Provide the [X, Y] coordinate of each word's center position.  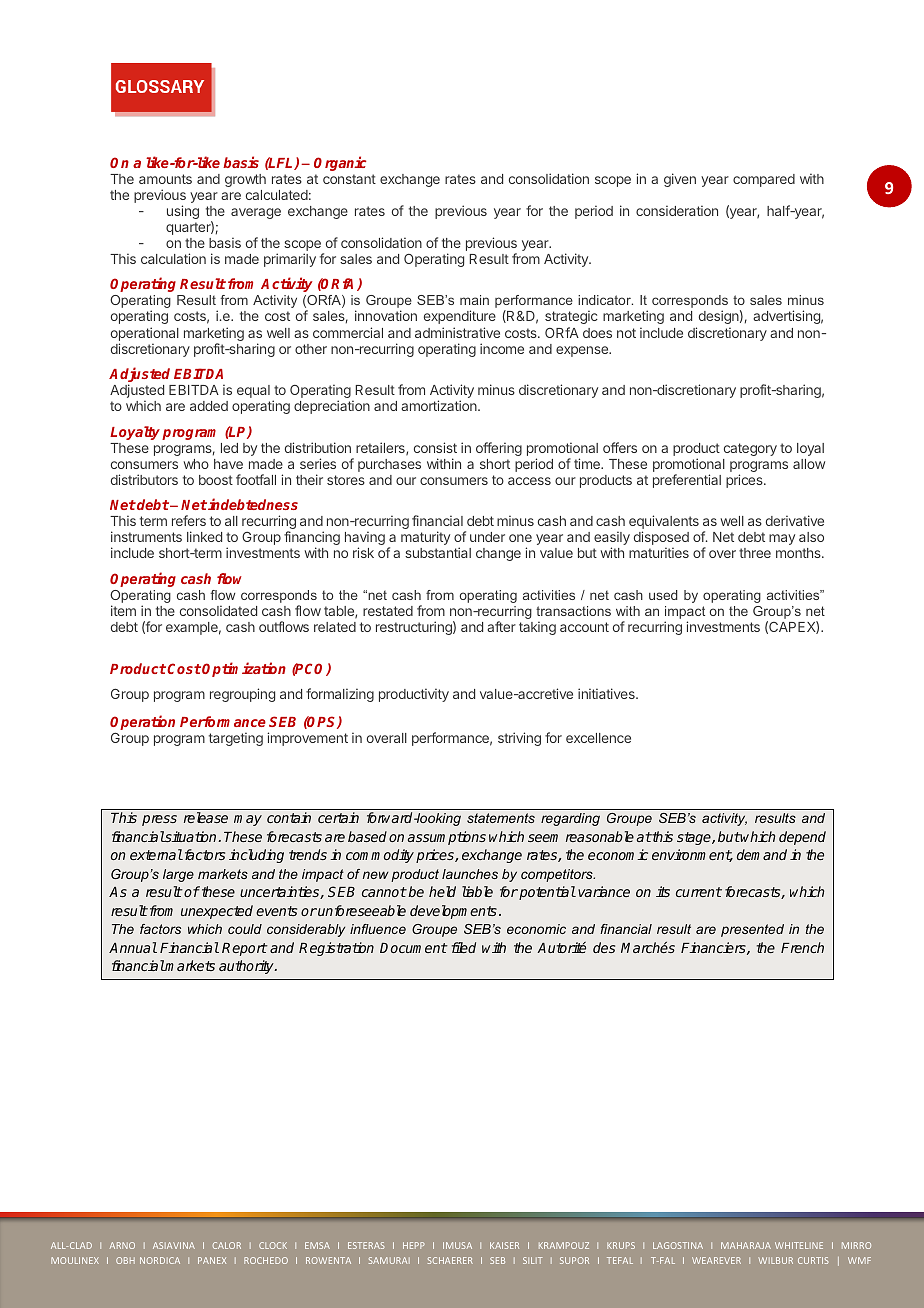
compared [764, 180]
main [474, 300]
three [755, 553]
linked [204, 536]
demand [762, 854]
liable [477, 891]
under [487, 537]
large [178, 875]
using [183, 212]
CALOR [227, 1245]
